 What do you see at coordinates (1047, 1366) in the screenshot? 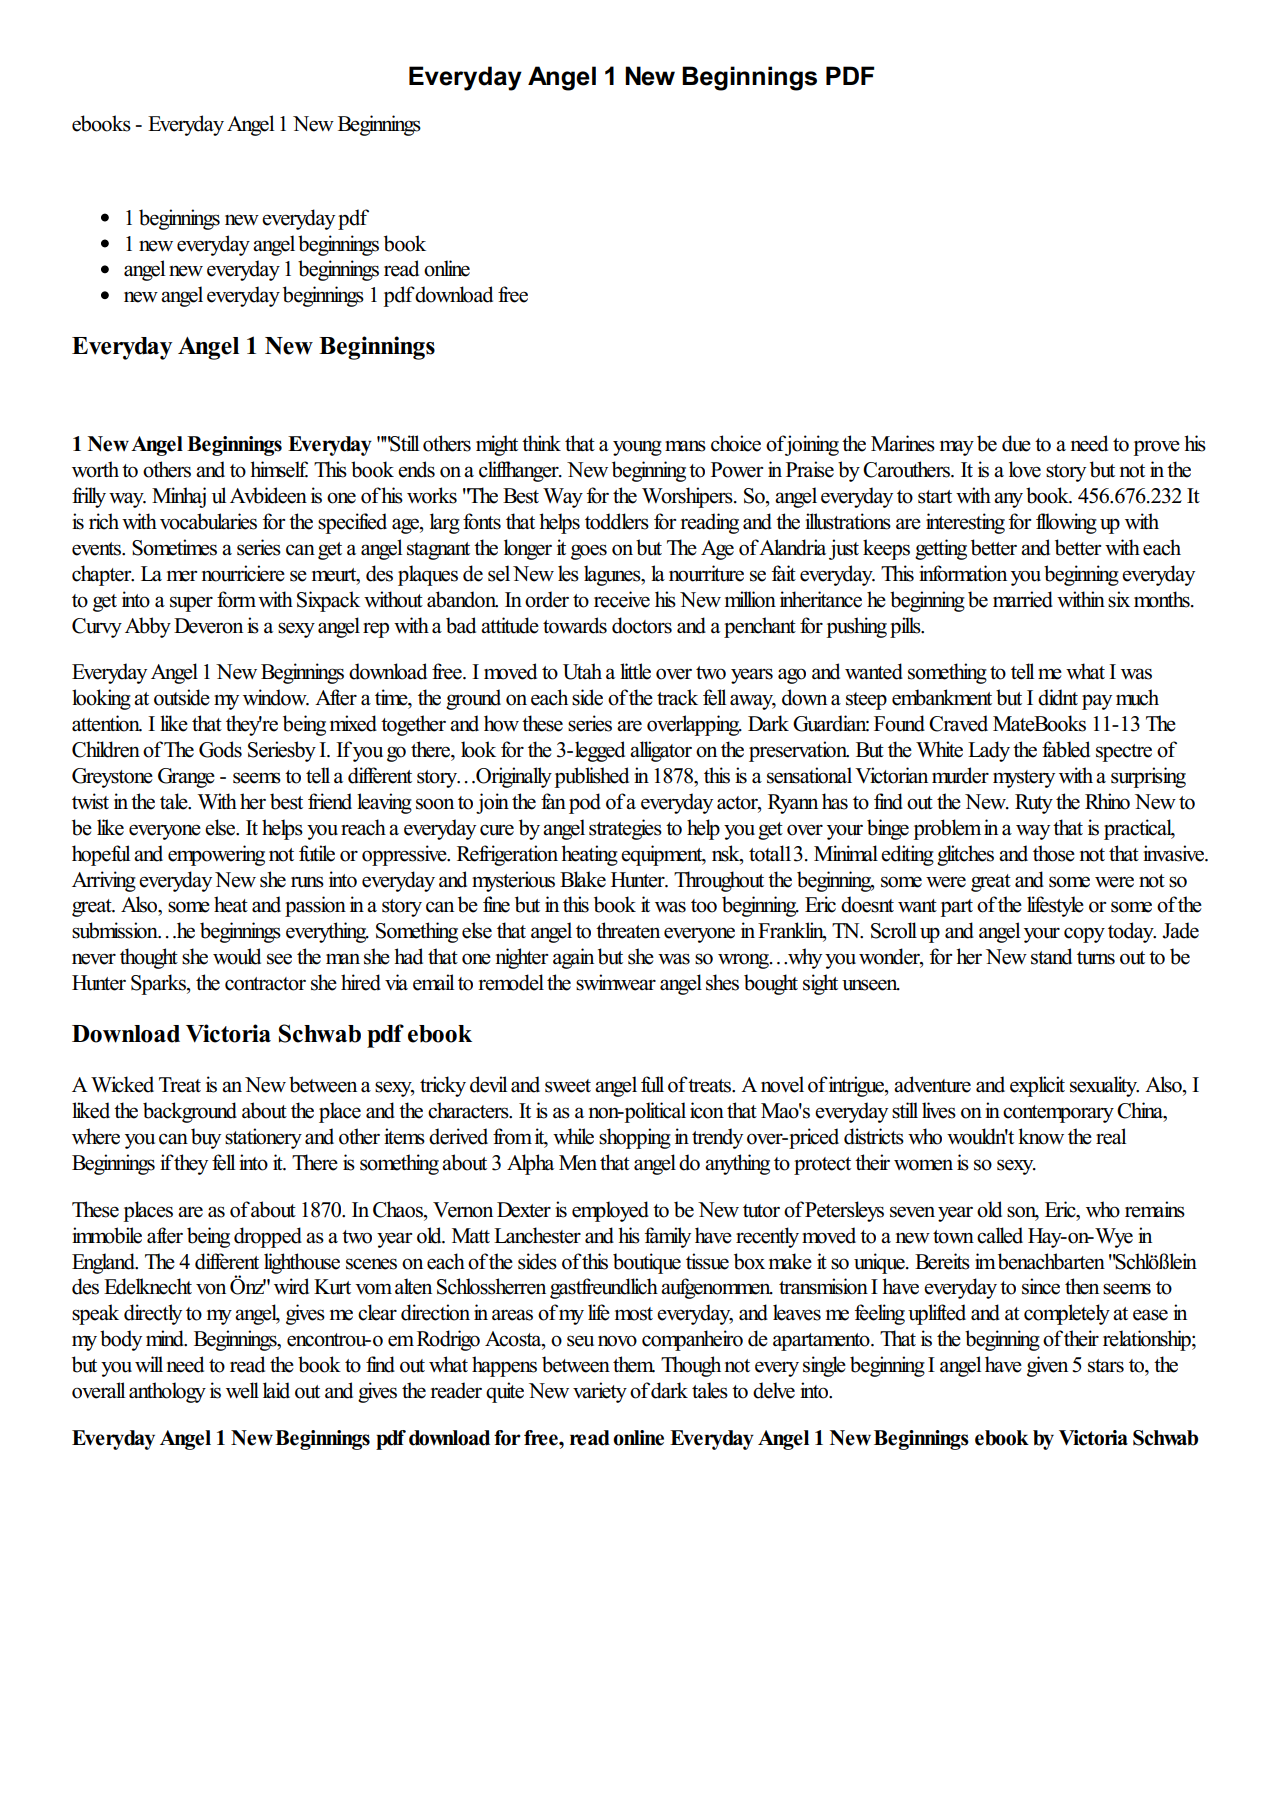
I see `given` at bounding box center [1047, 1366].
